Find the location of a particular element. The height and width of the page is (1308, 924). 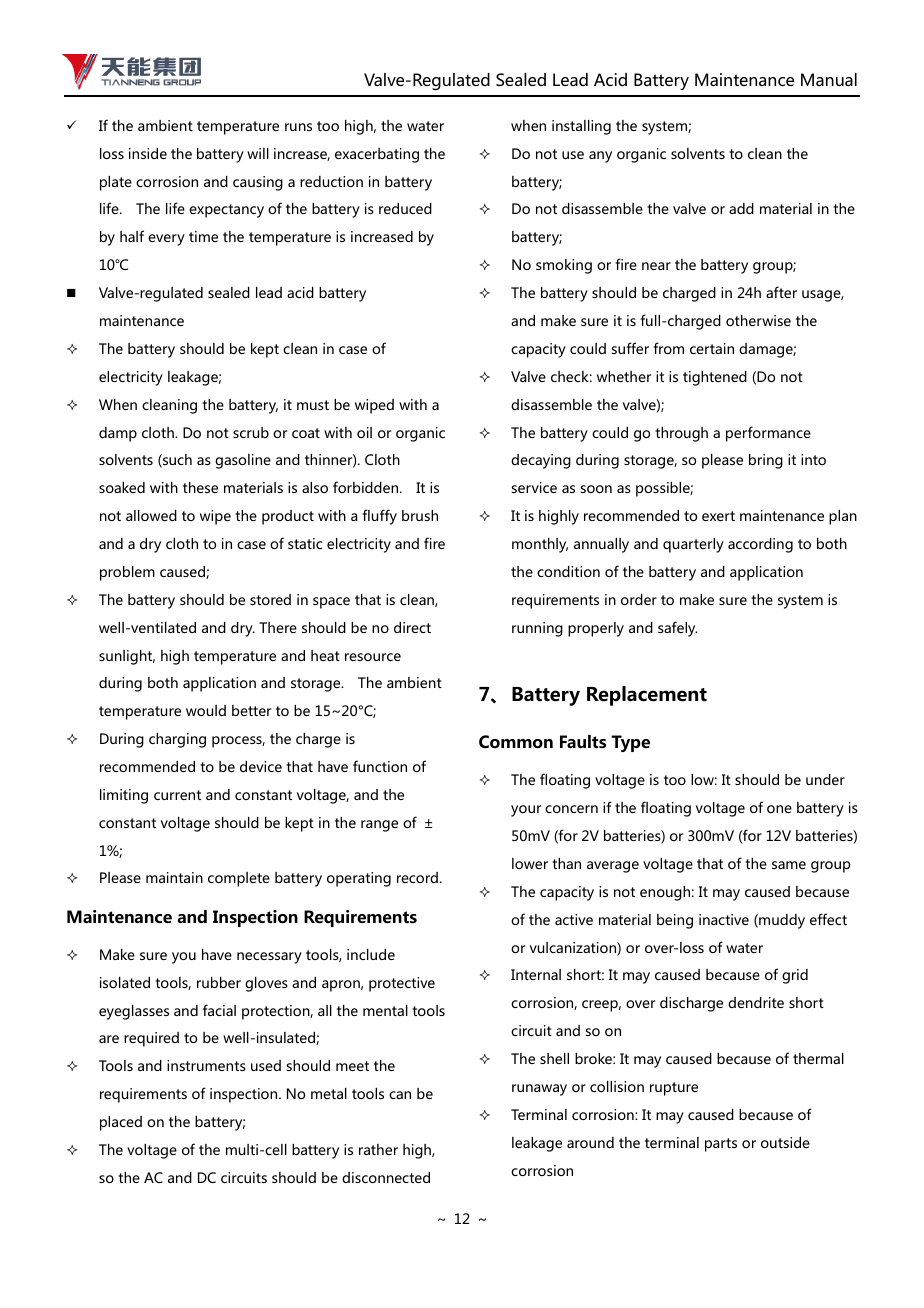

installing is located at coordinates (581, 127).
